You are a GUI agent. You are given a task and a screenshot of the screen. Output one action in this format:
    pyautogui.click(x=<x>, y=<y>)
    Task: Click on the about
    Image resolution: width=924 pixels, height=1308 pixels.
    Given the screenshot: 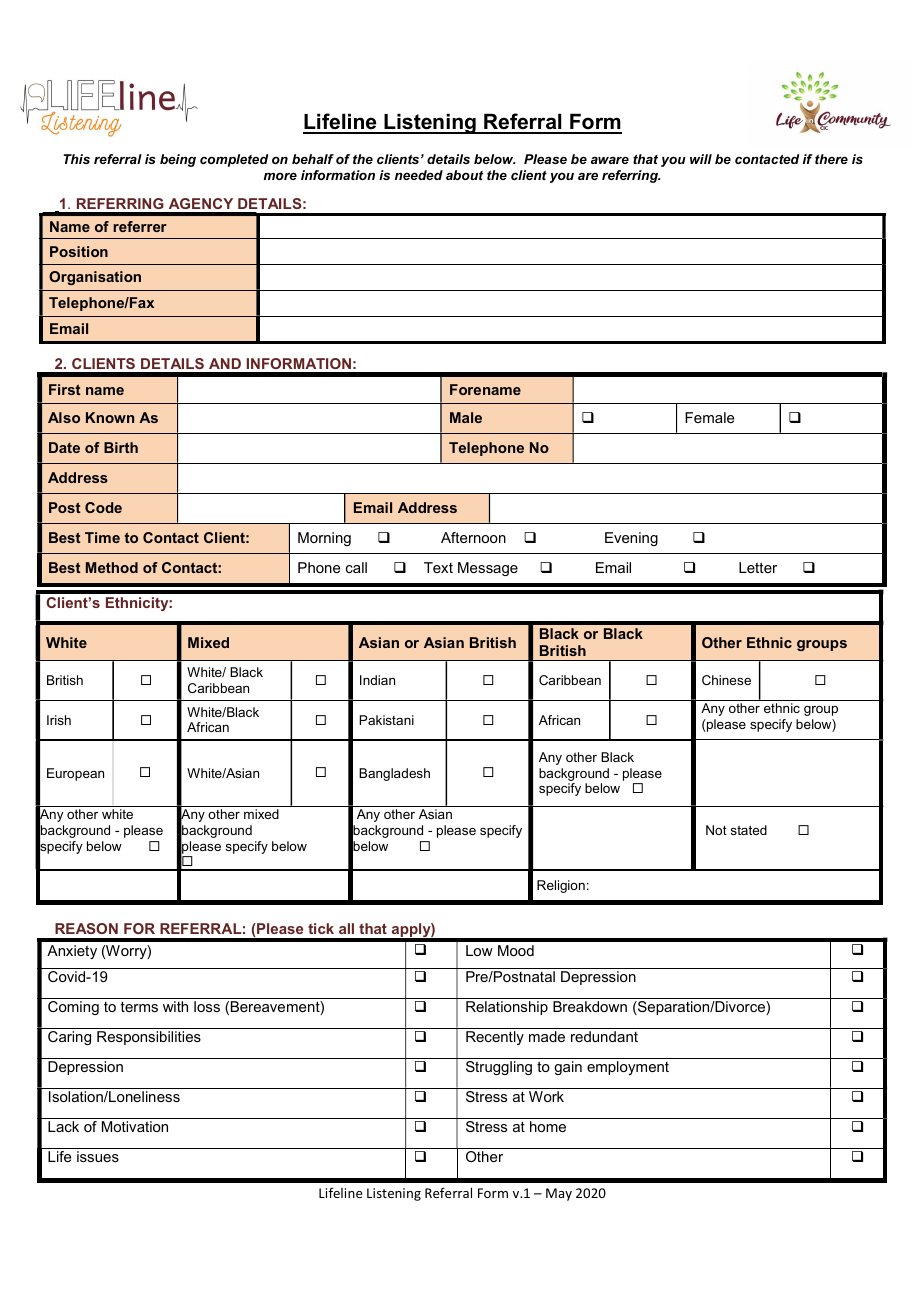 What is the action you would take?
    pyautogui.click(x=465, y=175)
